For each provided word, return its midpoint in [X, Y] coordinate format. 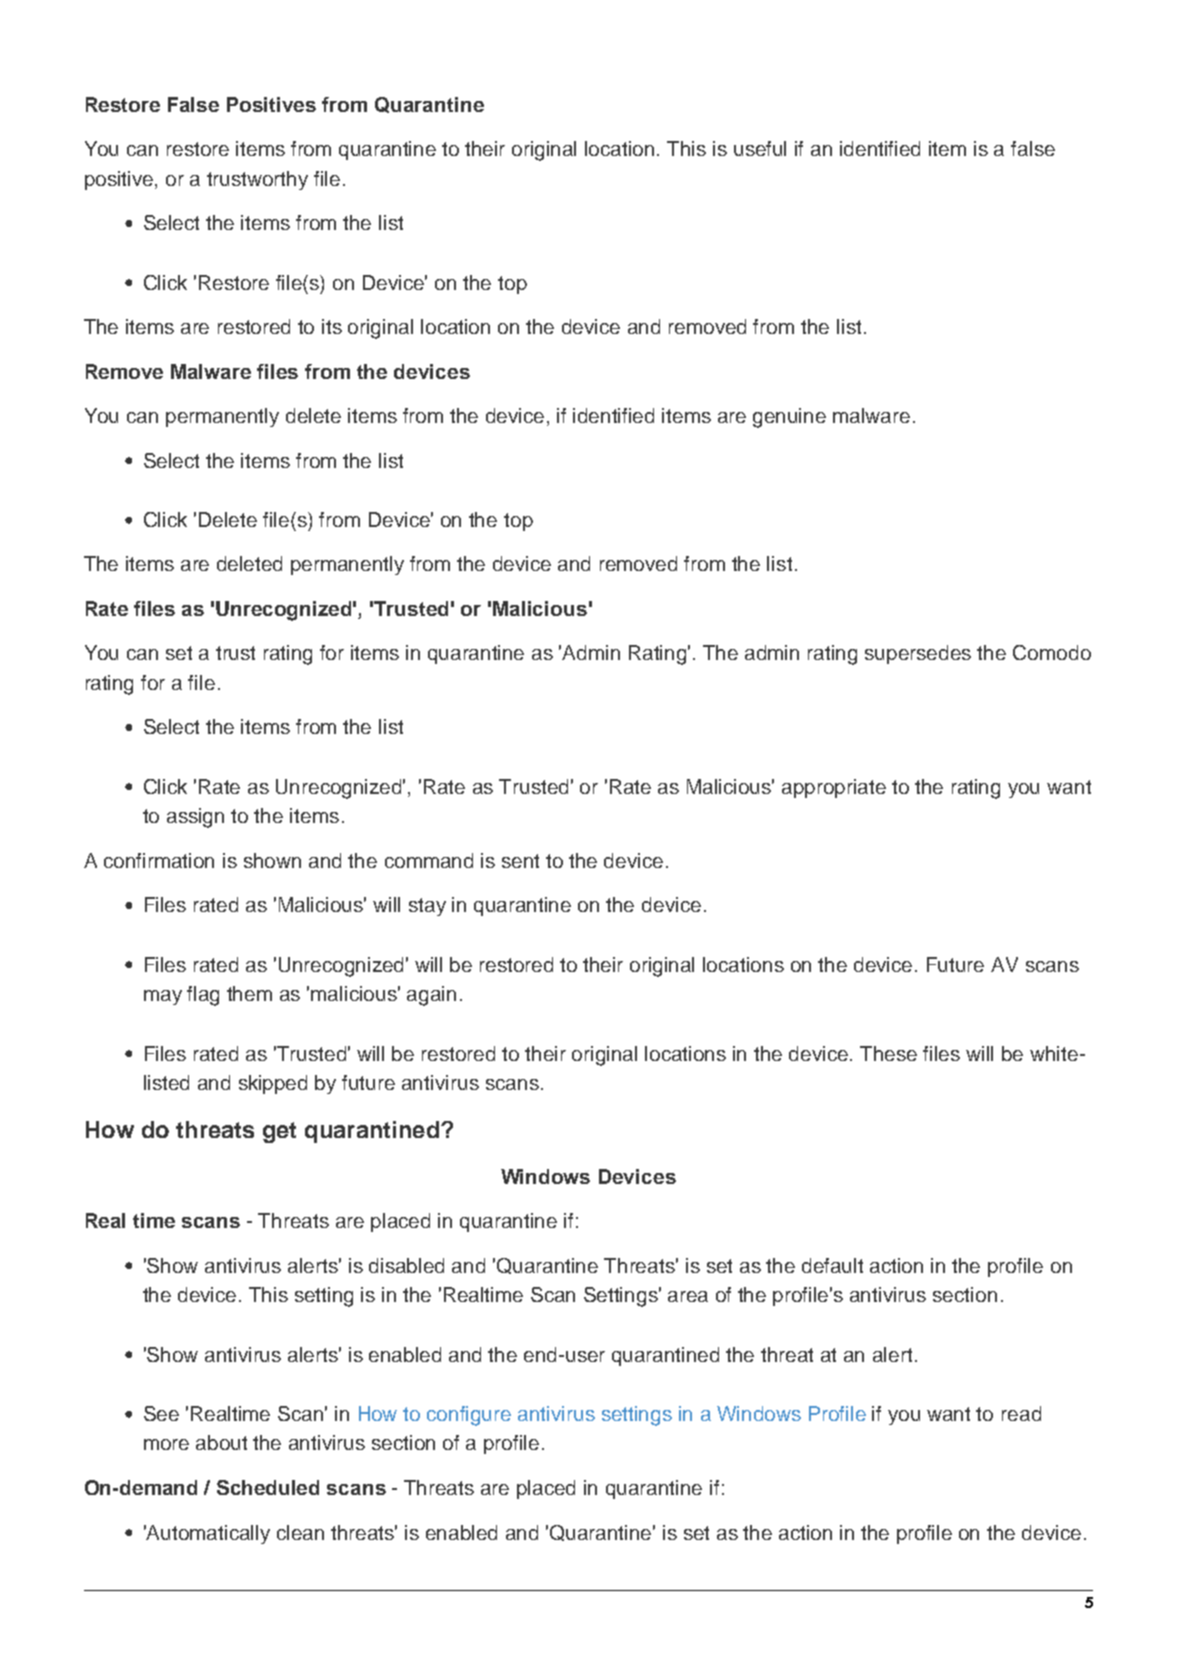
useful [760, 148]
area [688, 1296]
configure [469, 1416]
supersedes [918, 654]
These [888, 1053]
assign [195, 818]
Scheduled [268, 1487]
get [279, 1132]
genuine [789, 418]
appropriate [834, 788]
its [332, 326]
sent [520, 861]
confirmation [159, 860]
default [832, 1265]
